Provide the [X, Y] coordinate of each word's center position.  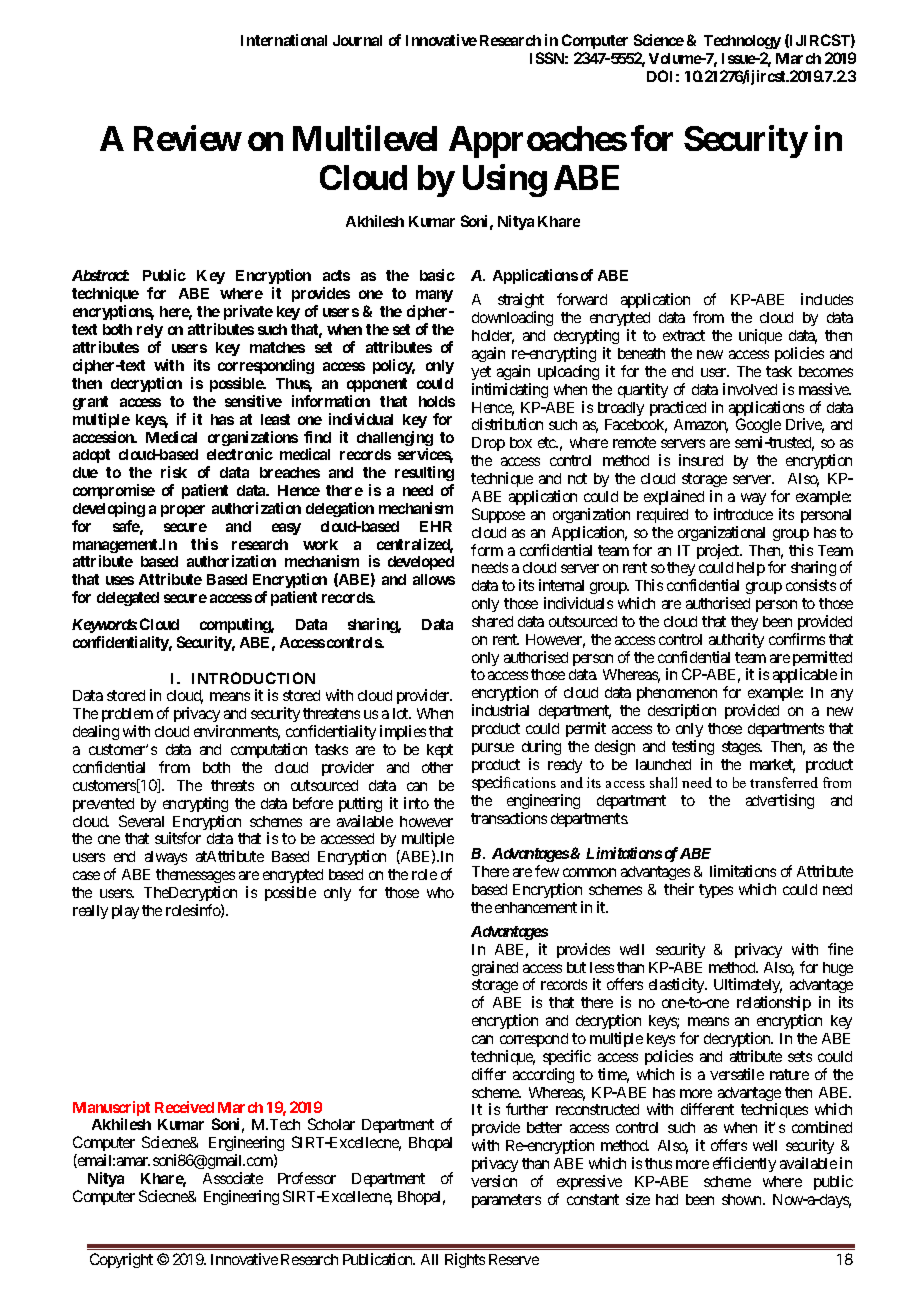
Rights [465, 1260]
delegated [128, 599]
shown [743, 1199]
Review [187, 138]
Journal [357, 40]
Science [659, 40]
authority [736, 640]
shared [492, 621]
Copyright [121, 1260]
